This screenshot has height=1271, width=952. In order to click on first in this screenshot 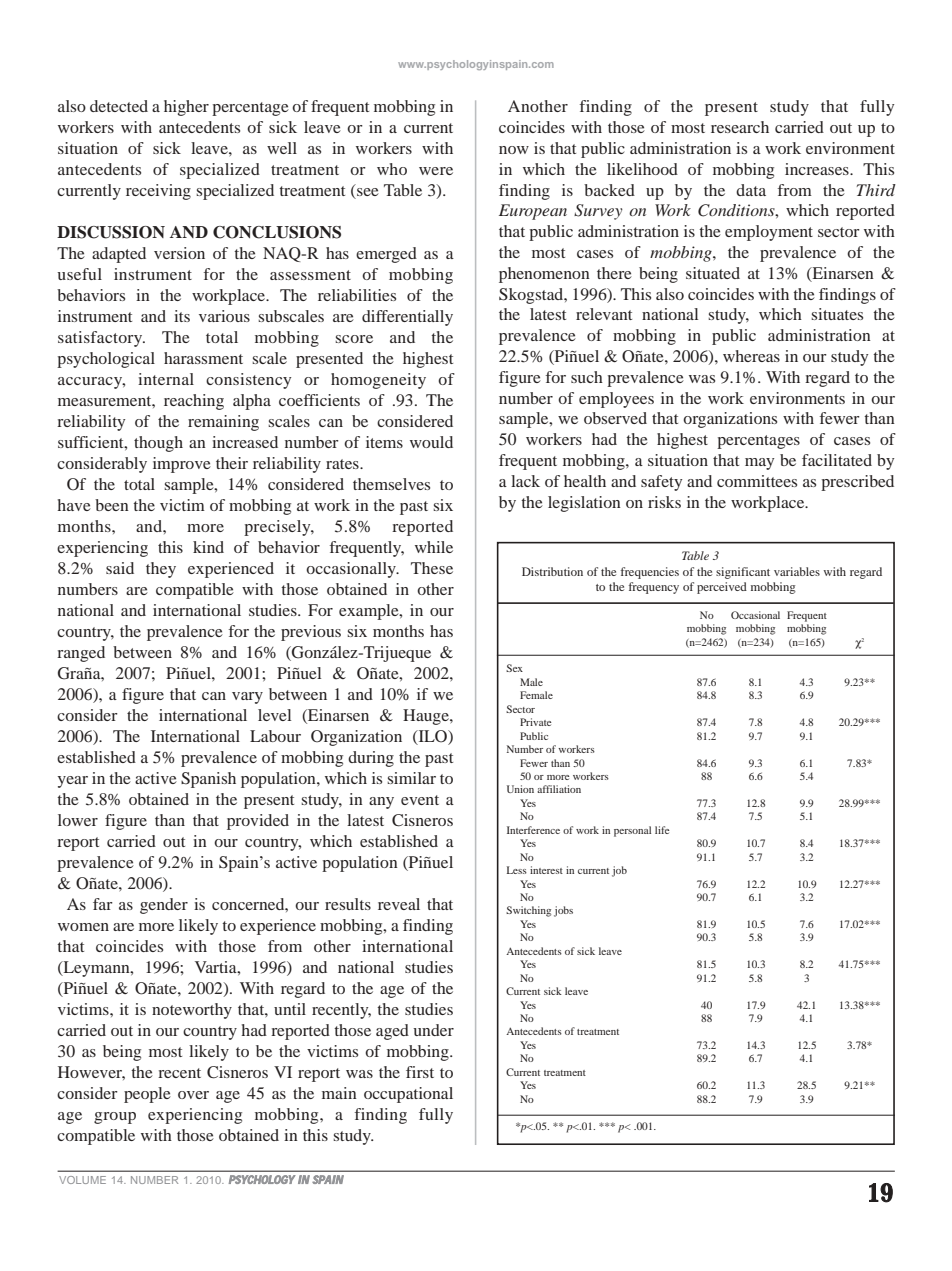, I will do `click(420, 1072)`.
